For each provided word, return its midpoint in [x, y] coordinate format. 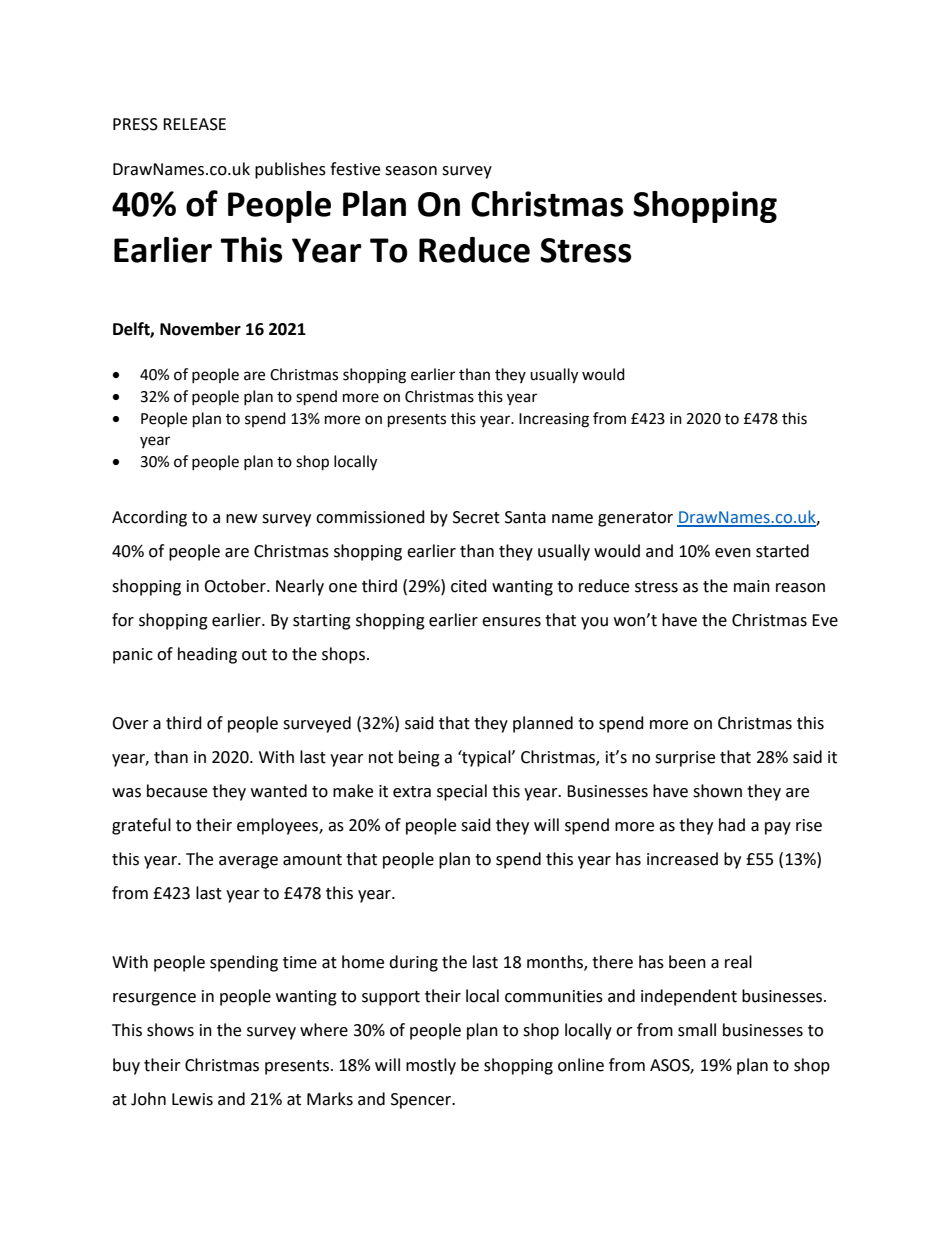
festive [355, 169]
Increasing [554, 420]
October [236, 586]
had [732, 825]
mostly [431, 1066]
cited [469, 586]
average [248, 862]
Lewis [192, 1099]
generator [635, 519]
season [411, 171]
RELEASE [194, 124]
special [462, 792]
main [752, 586]
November [200, 329]
